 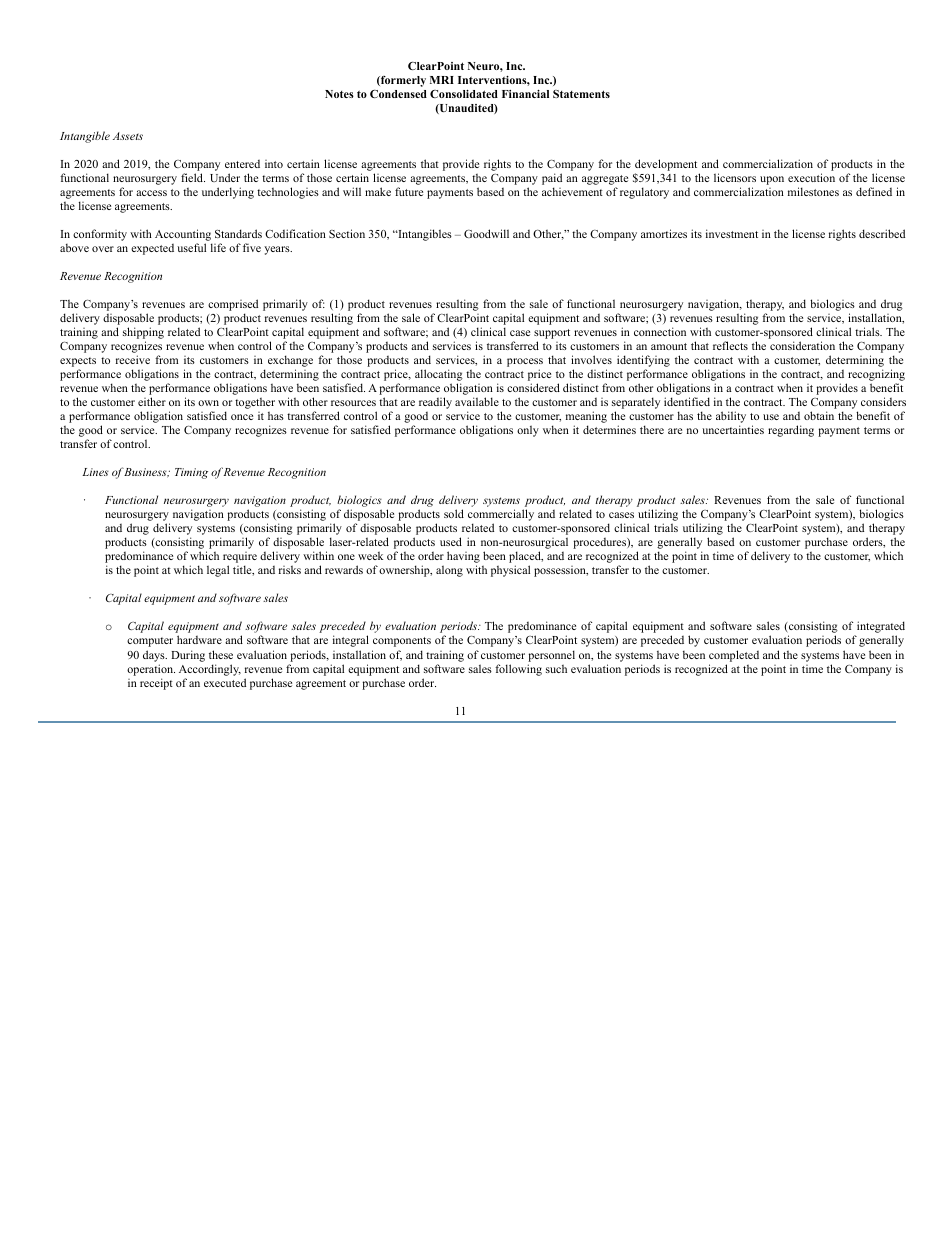 I want to click on comprised, so click(x=233, y=306).
